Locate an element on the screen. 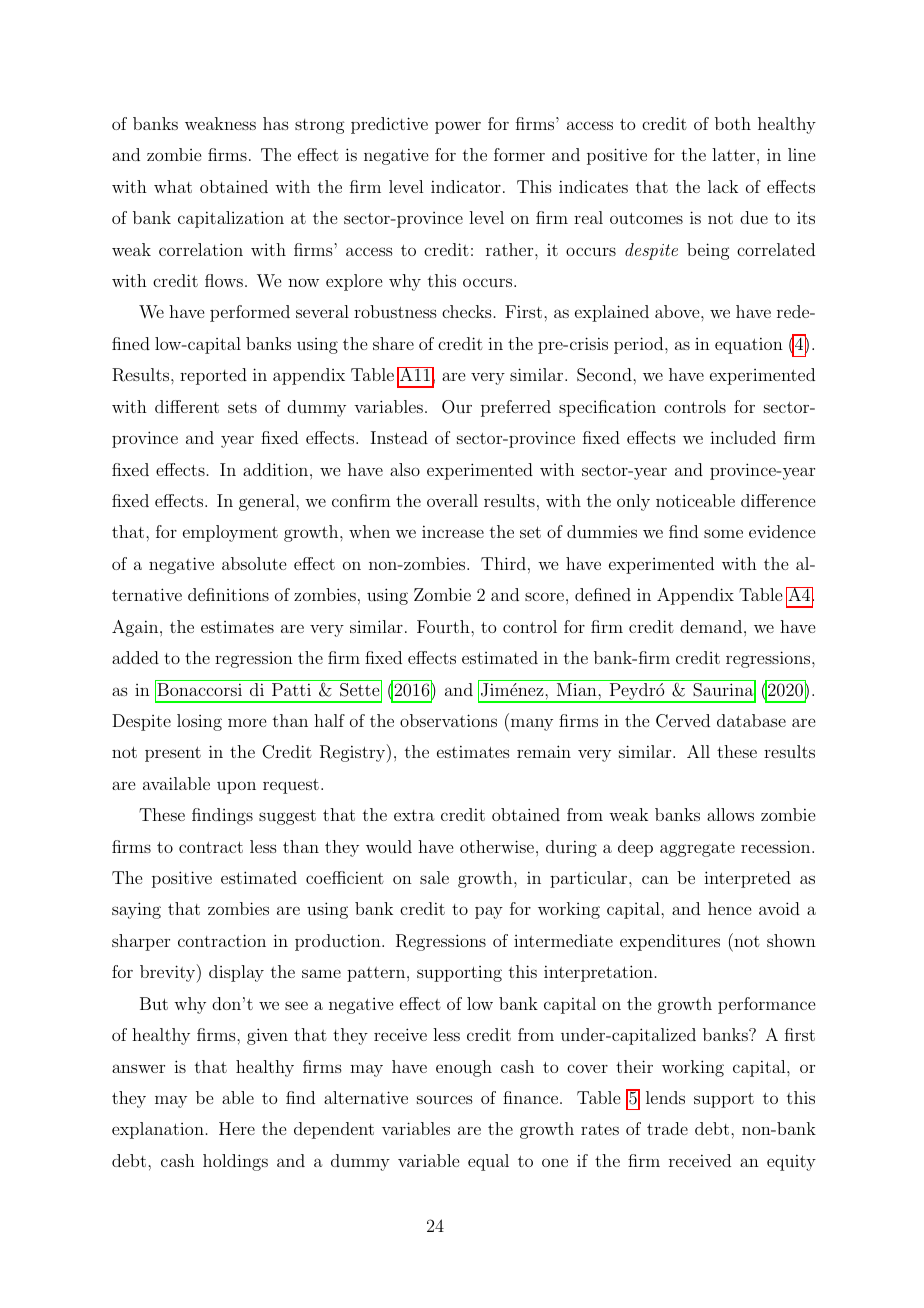  what is located at coordinates (173, 186).
